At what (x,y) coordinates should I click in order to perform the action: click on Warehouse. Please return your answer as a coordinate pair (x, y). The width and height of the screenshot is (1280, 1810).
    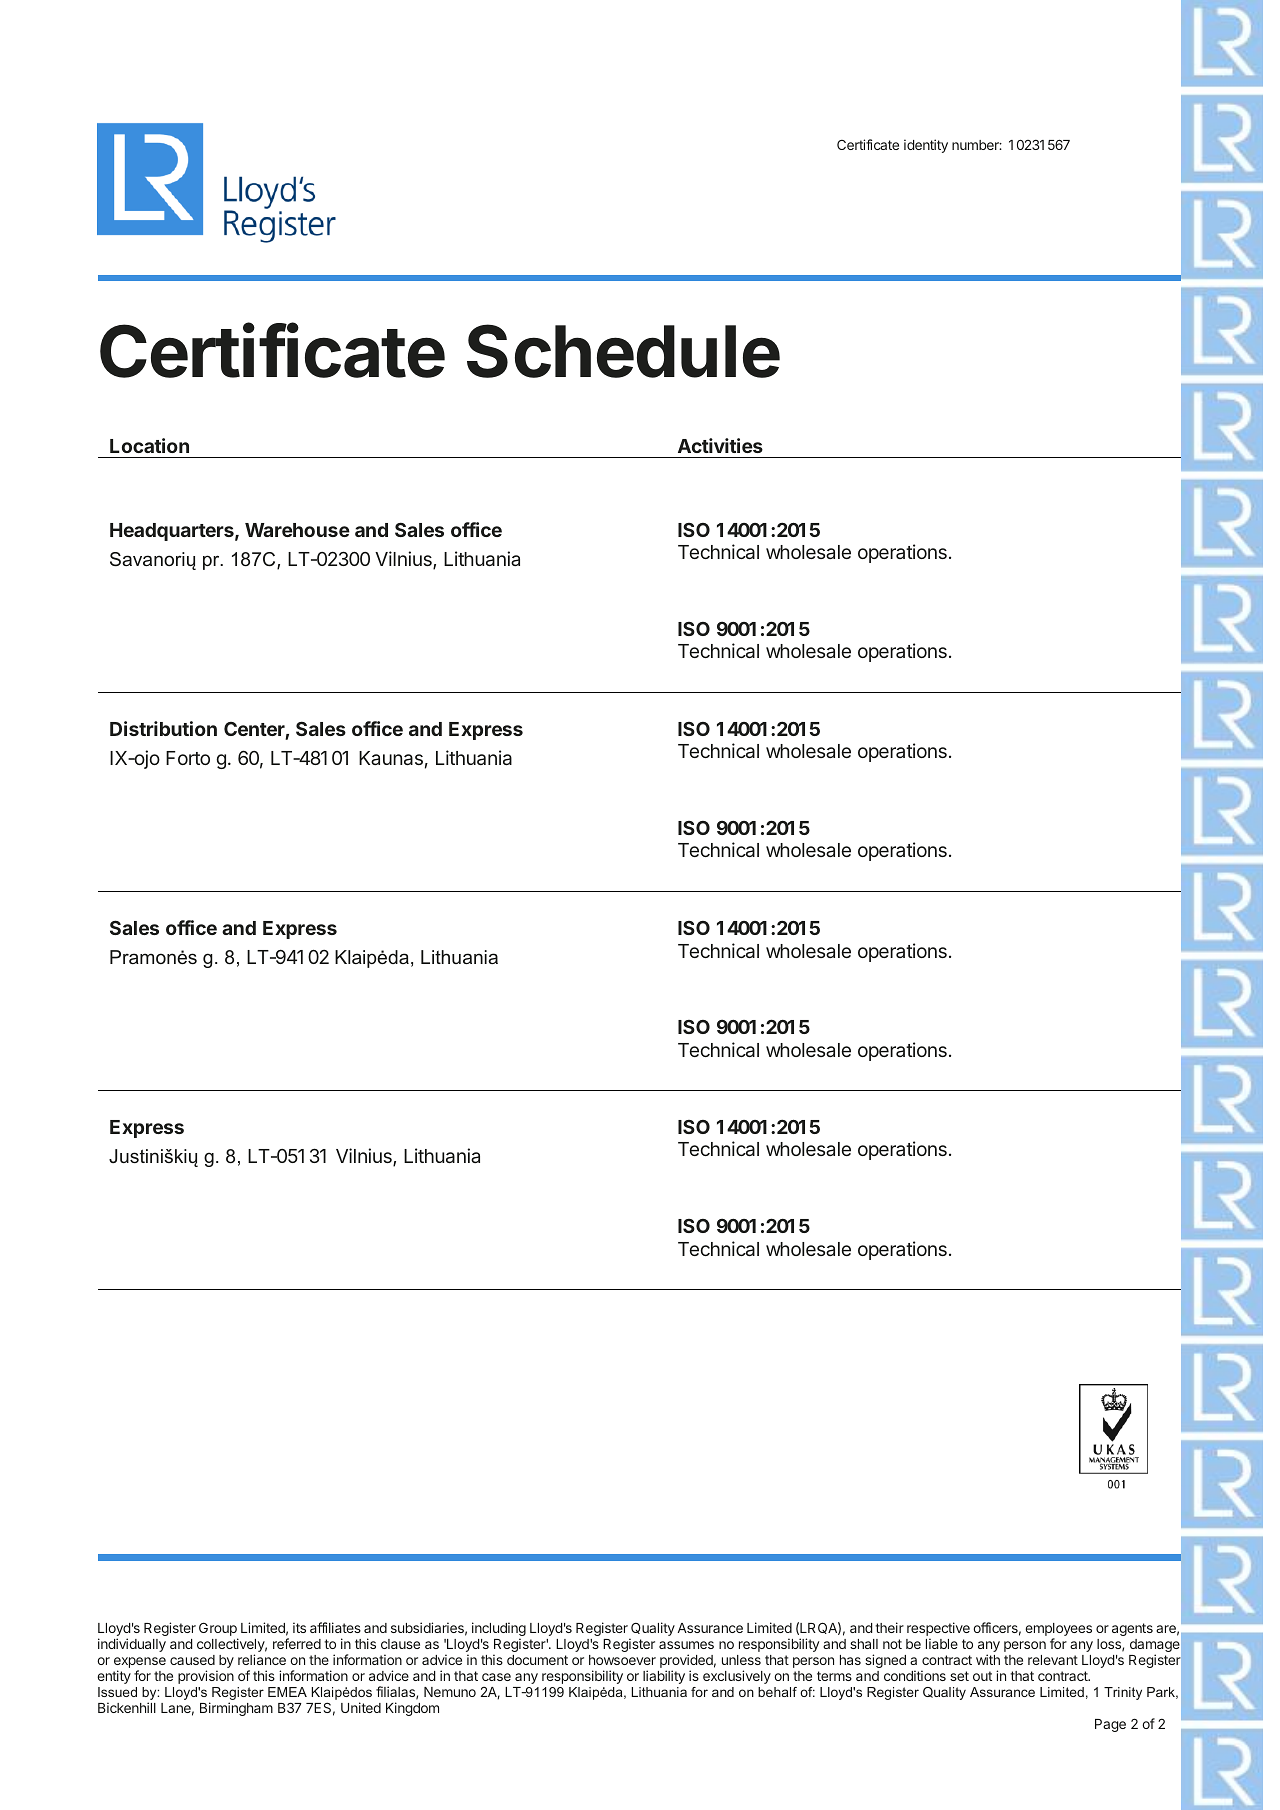
    Looking at the image, I should click on (297, 530).
